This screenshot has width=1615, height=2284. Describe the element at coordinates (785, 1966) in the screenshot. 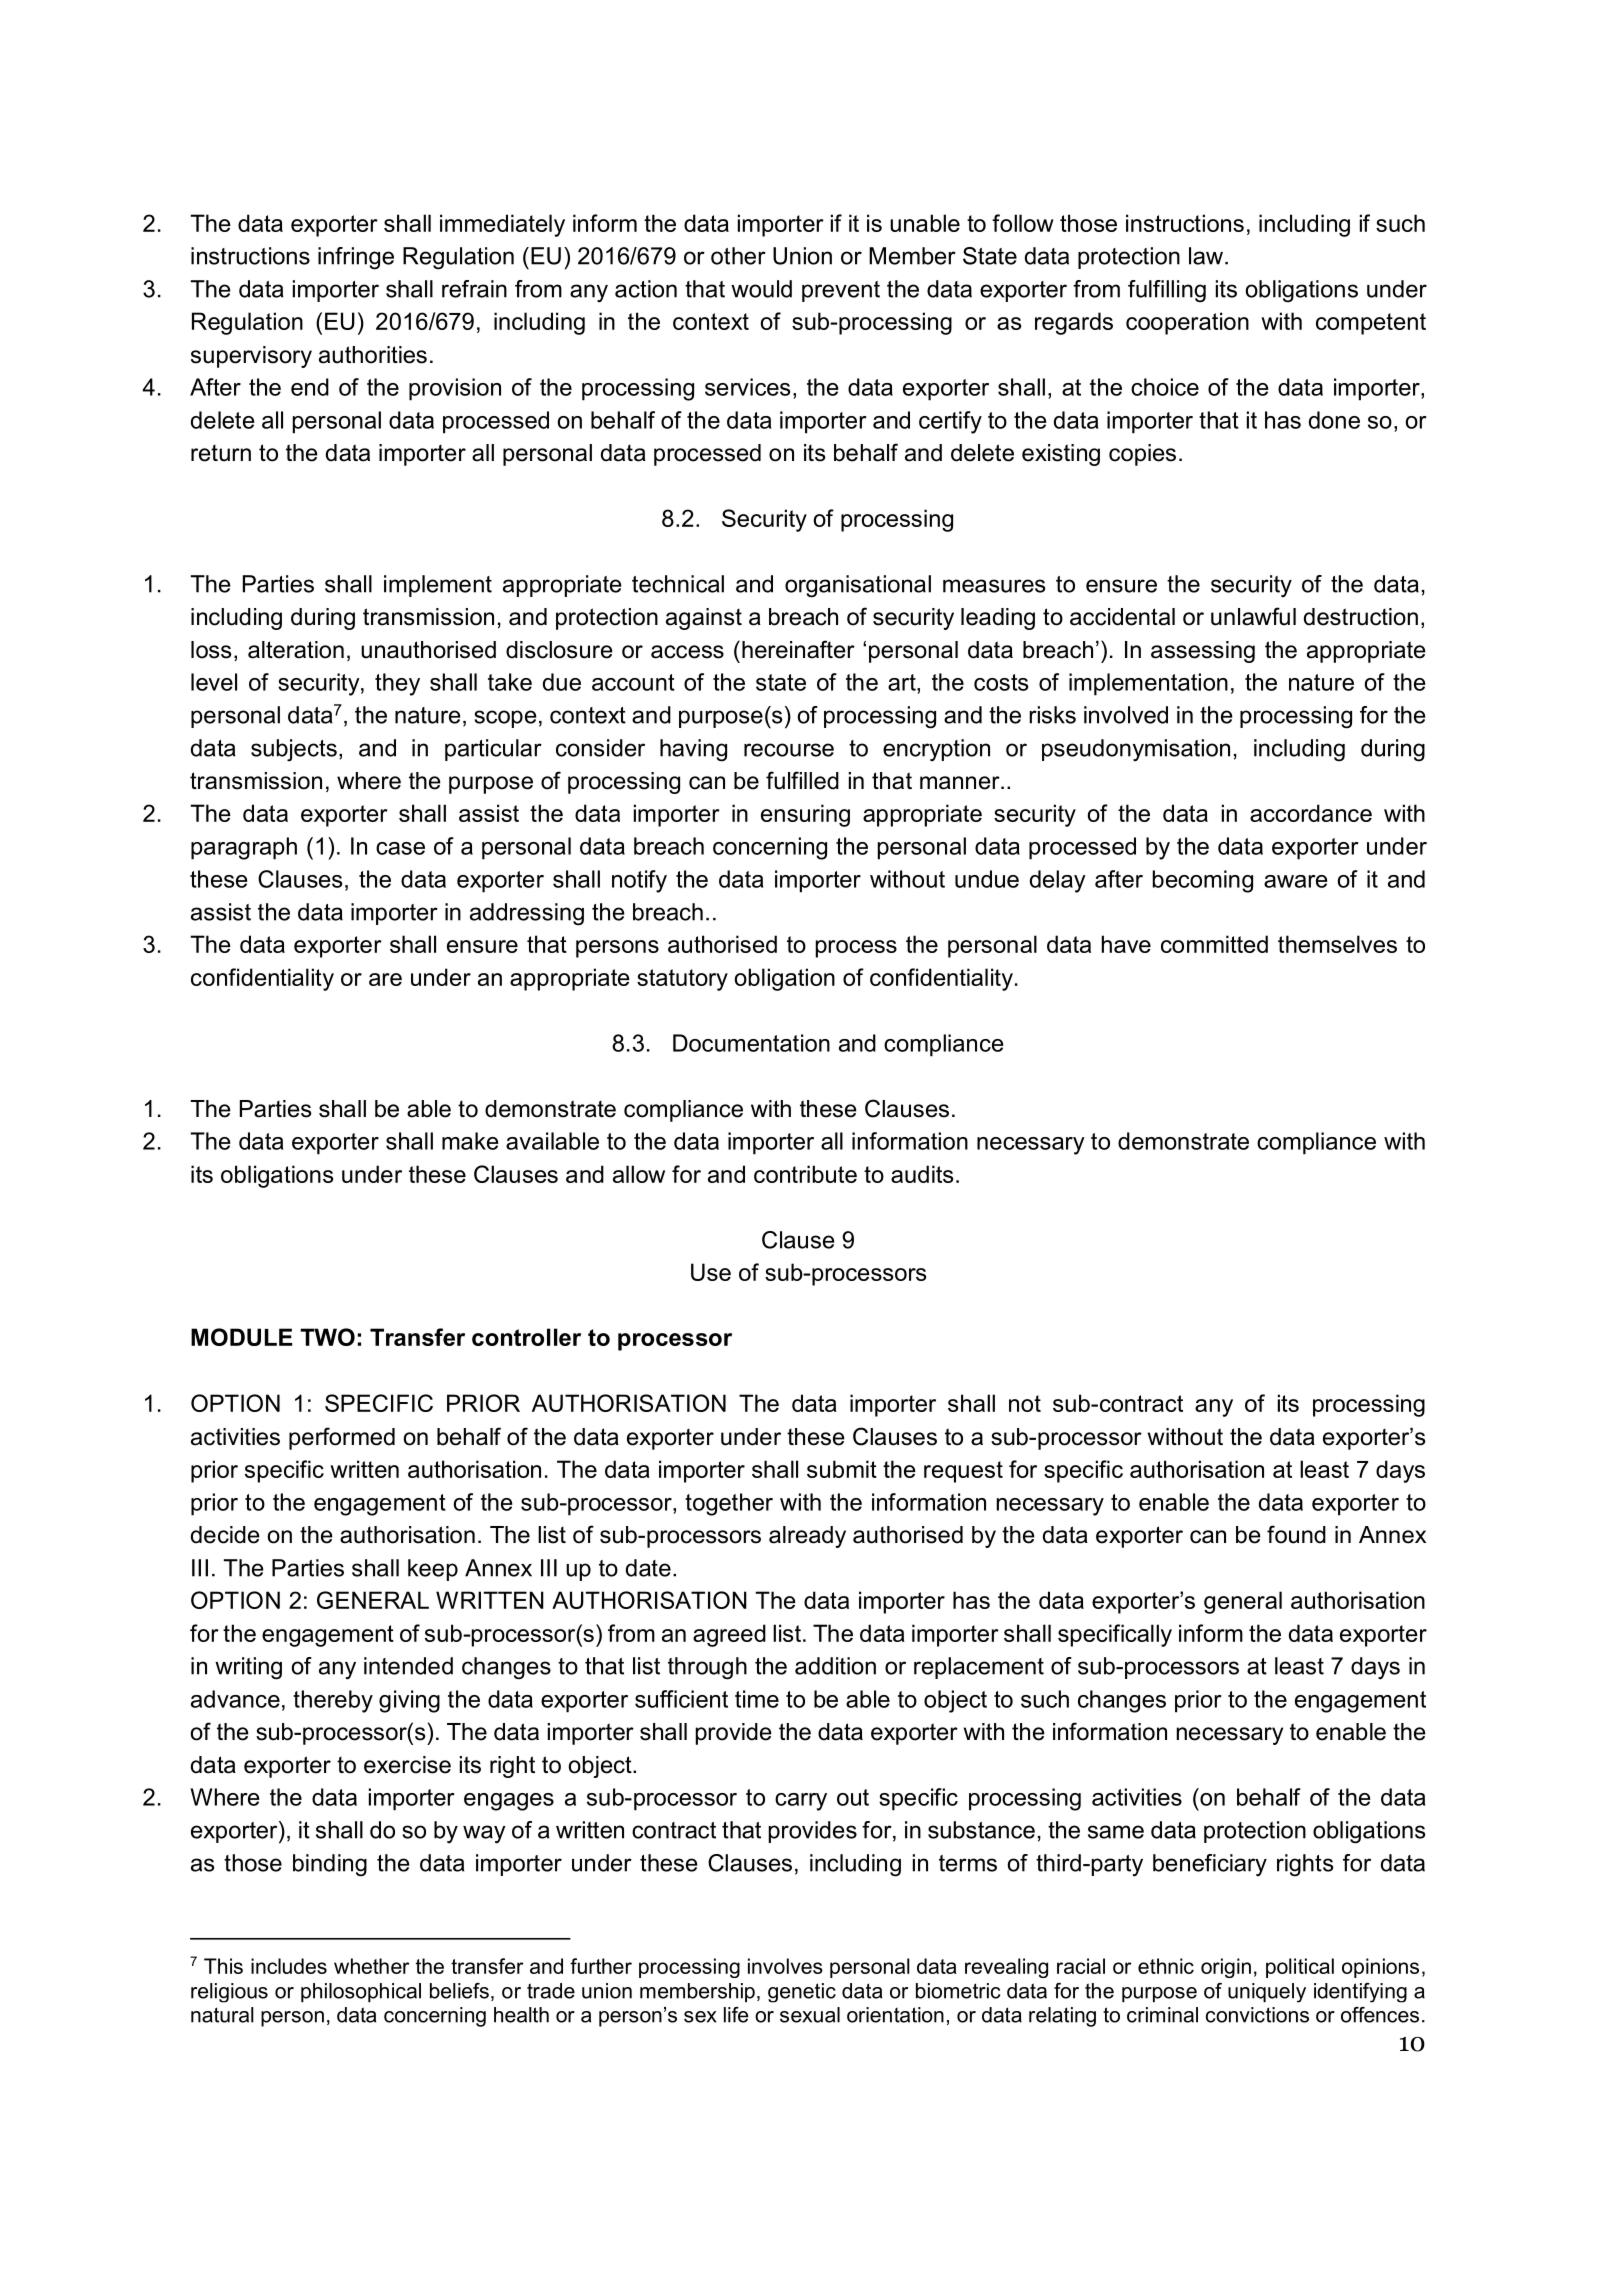

I see `involves` at that location.
